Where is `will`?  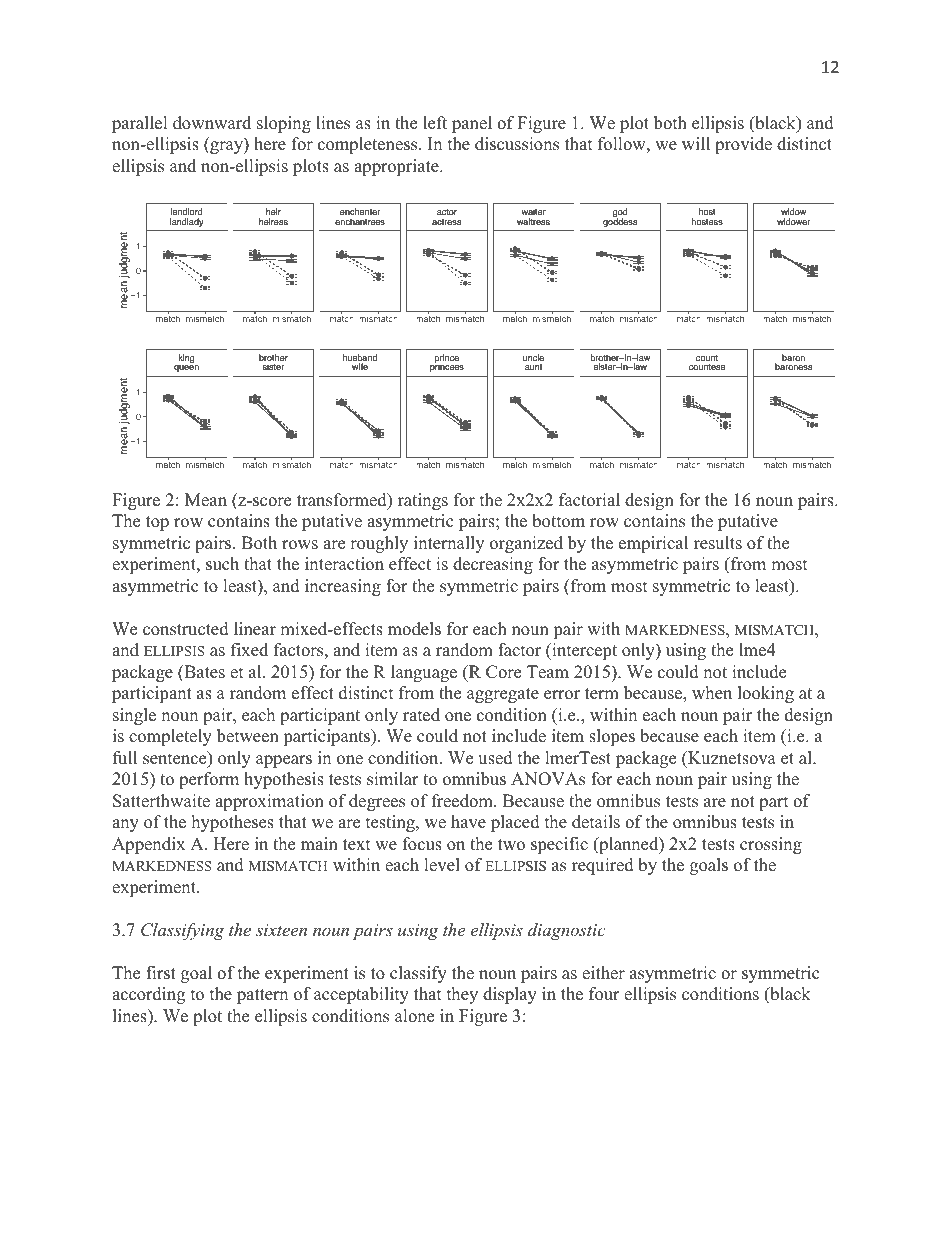 will is located at coordinates (696, 143).
